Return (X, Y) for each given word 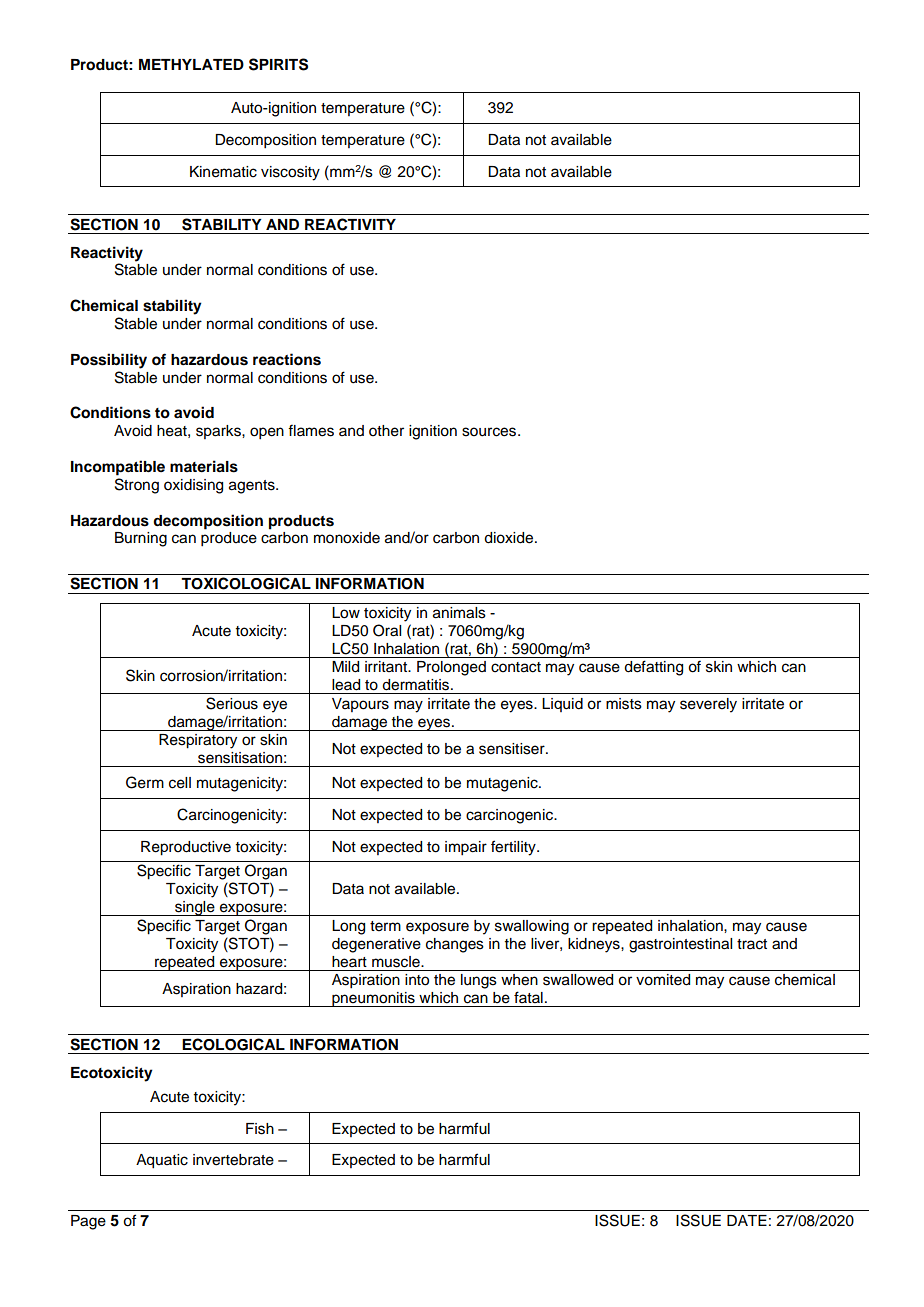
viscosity (290, 173)
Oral (387, 630)
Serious (232, 703)
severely (708, 705)
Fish (260, 1129)
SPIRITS (278, 64)
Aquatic (162, 1161)
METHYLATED (191, 64)
